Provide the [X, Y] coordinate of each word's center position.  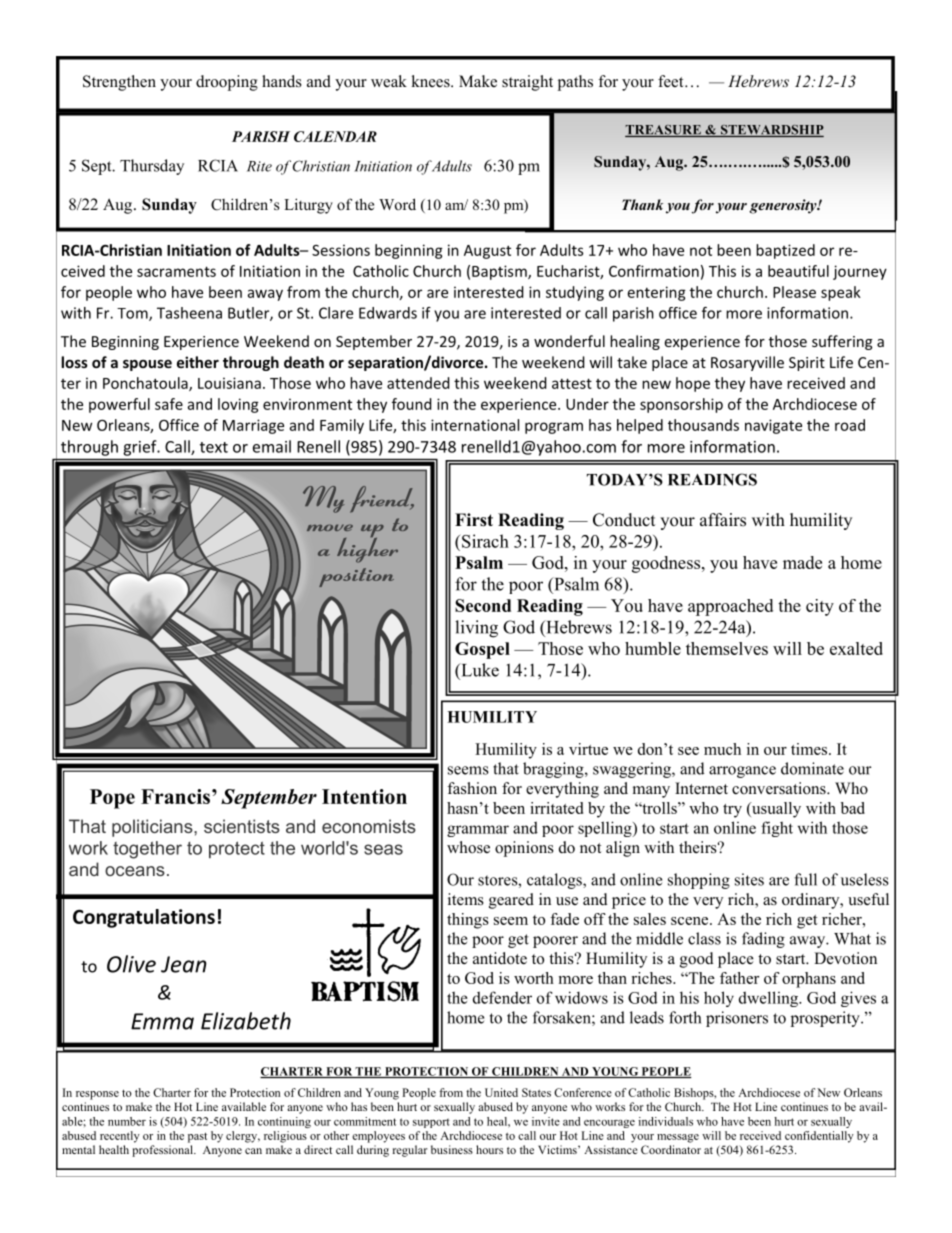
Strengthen [119, 83]
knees [431, 81]
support [431, 1123]
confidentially [819, 1137]
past [197, 1137]
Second [483, 605]
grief [141, 448]
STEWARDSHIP [771, 131]
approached [730, 607]
